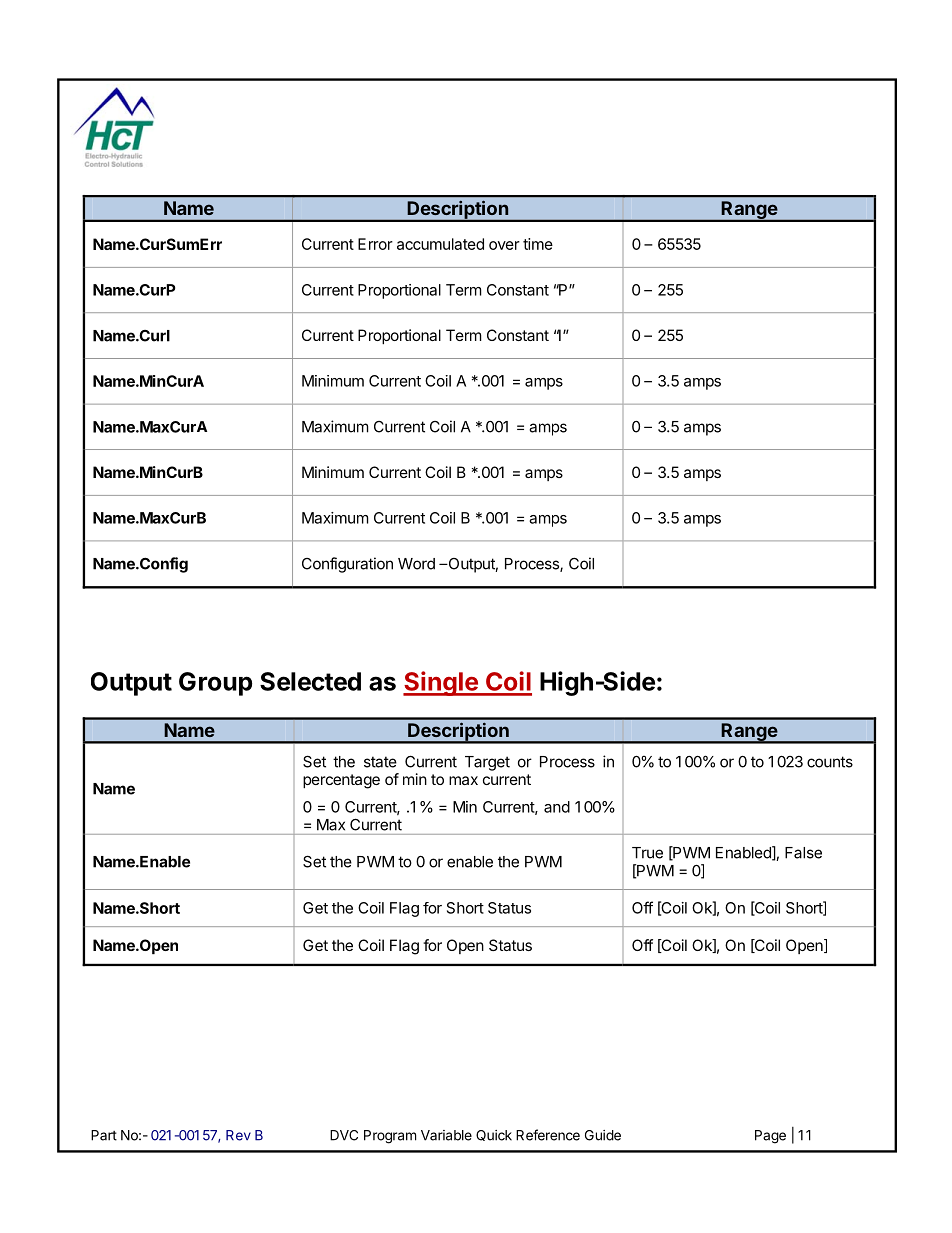  I want to click on percentage, so click(341, 781).
